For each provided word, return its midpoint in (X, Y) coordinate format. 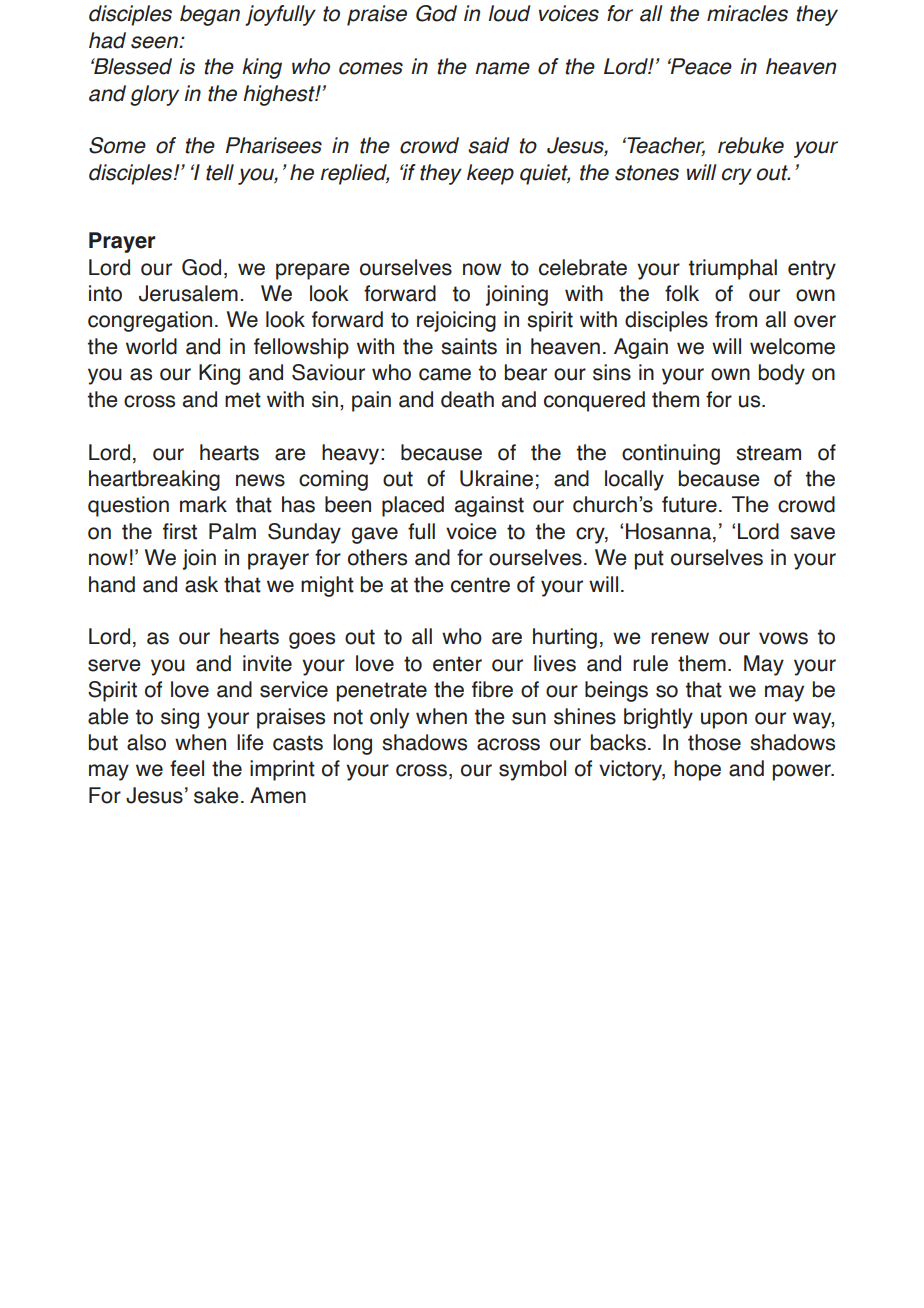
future (689, 504)
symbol (532, 770)
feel (187, 768)
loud (509, 13)
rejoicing (456, 321)
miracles (747, 13)
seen (155, 42)
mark (203, 504)
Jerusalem (188, 293)
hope (697, 770)
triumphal (733, 269)
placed (413, 506)
